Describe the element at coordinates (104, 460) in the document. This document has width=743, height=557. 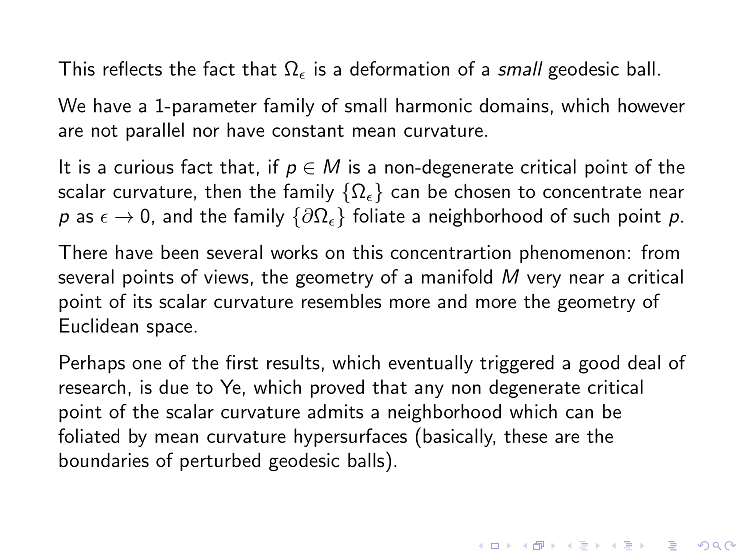
I see `boundaries` at that location.
